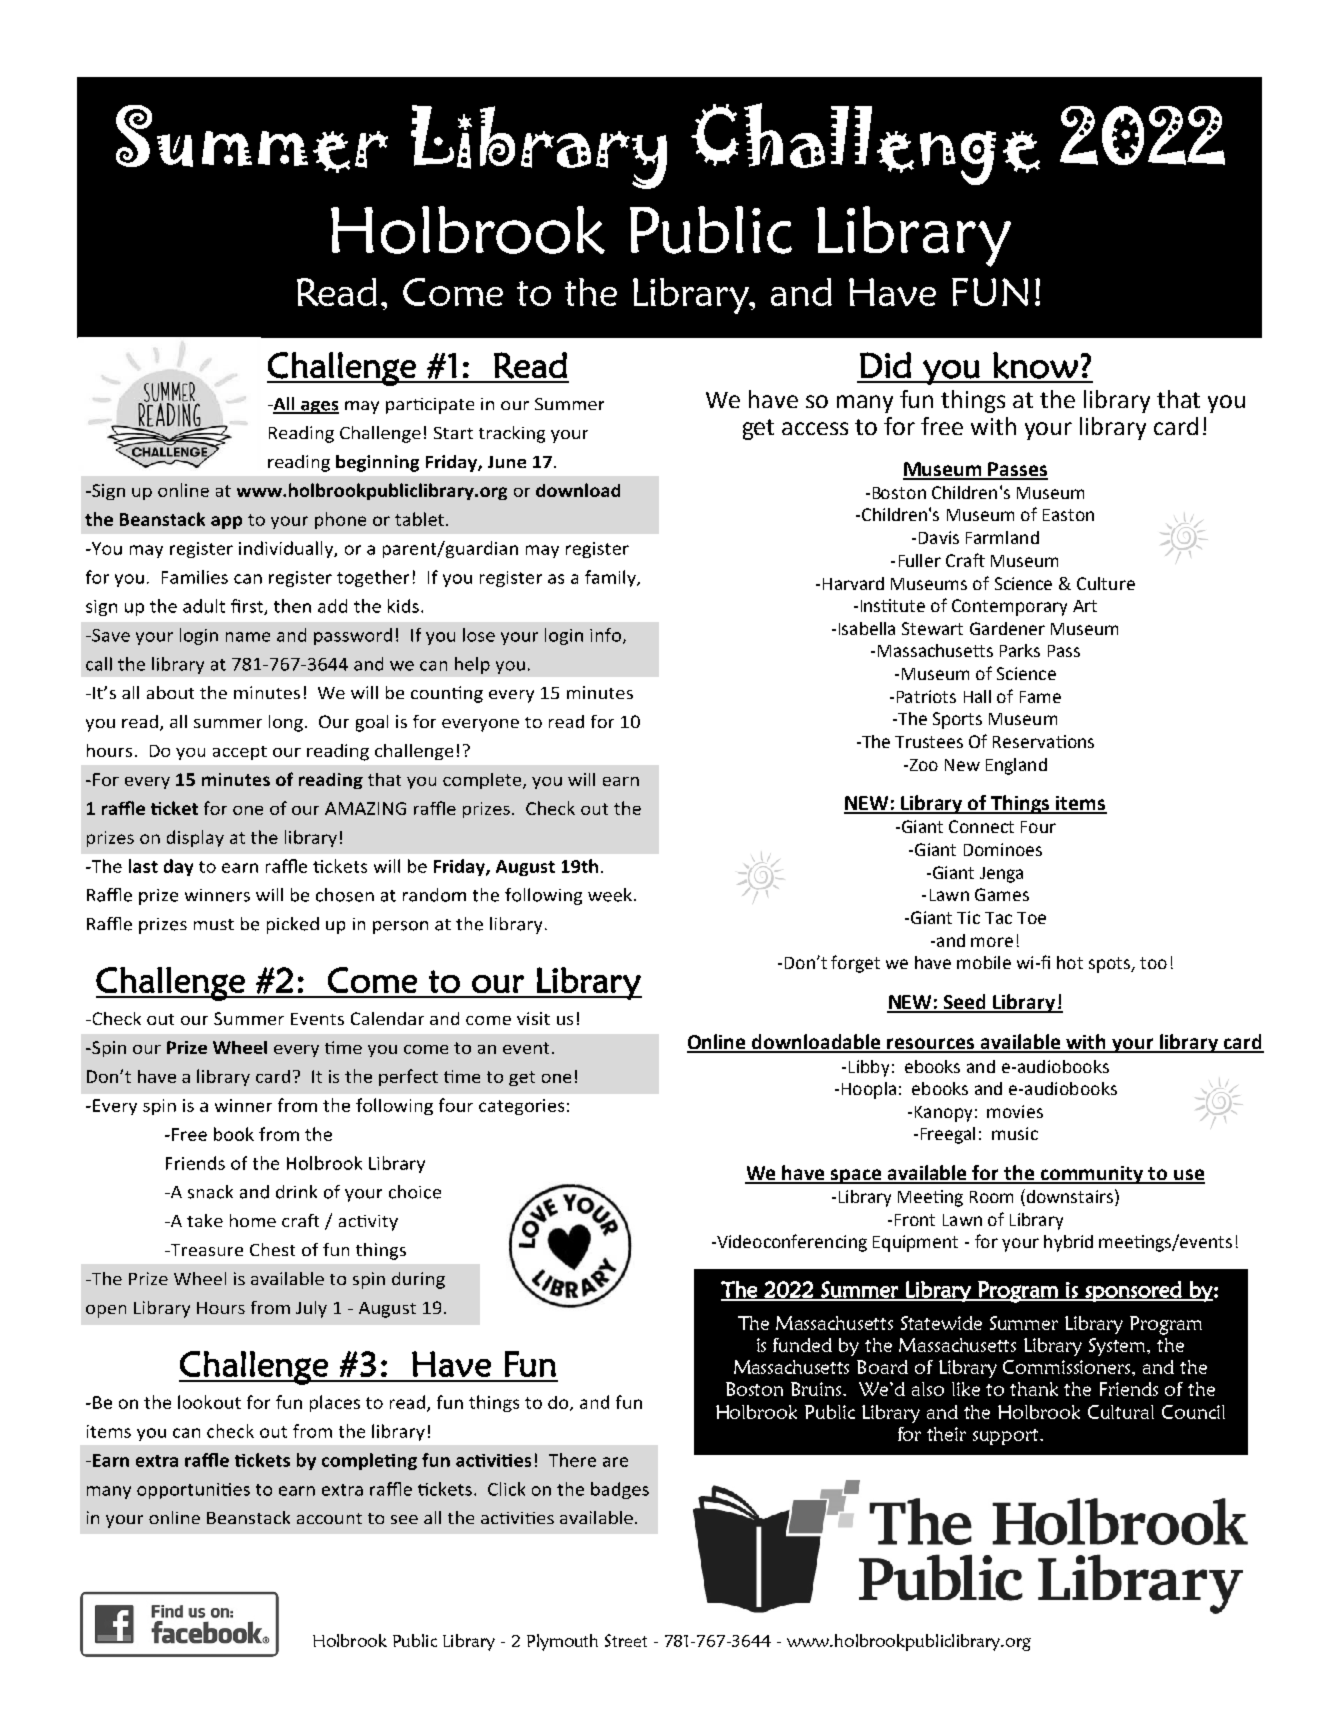  Describe the element at coordinates (1121, 1412) in the document. I see `Cultural` at that location.
